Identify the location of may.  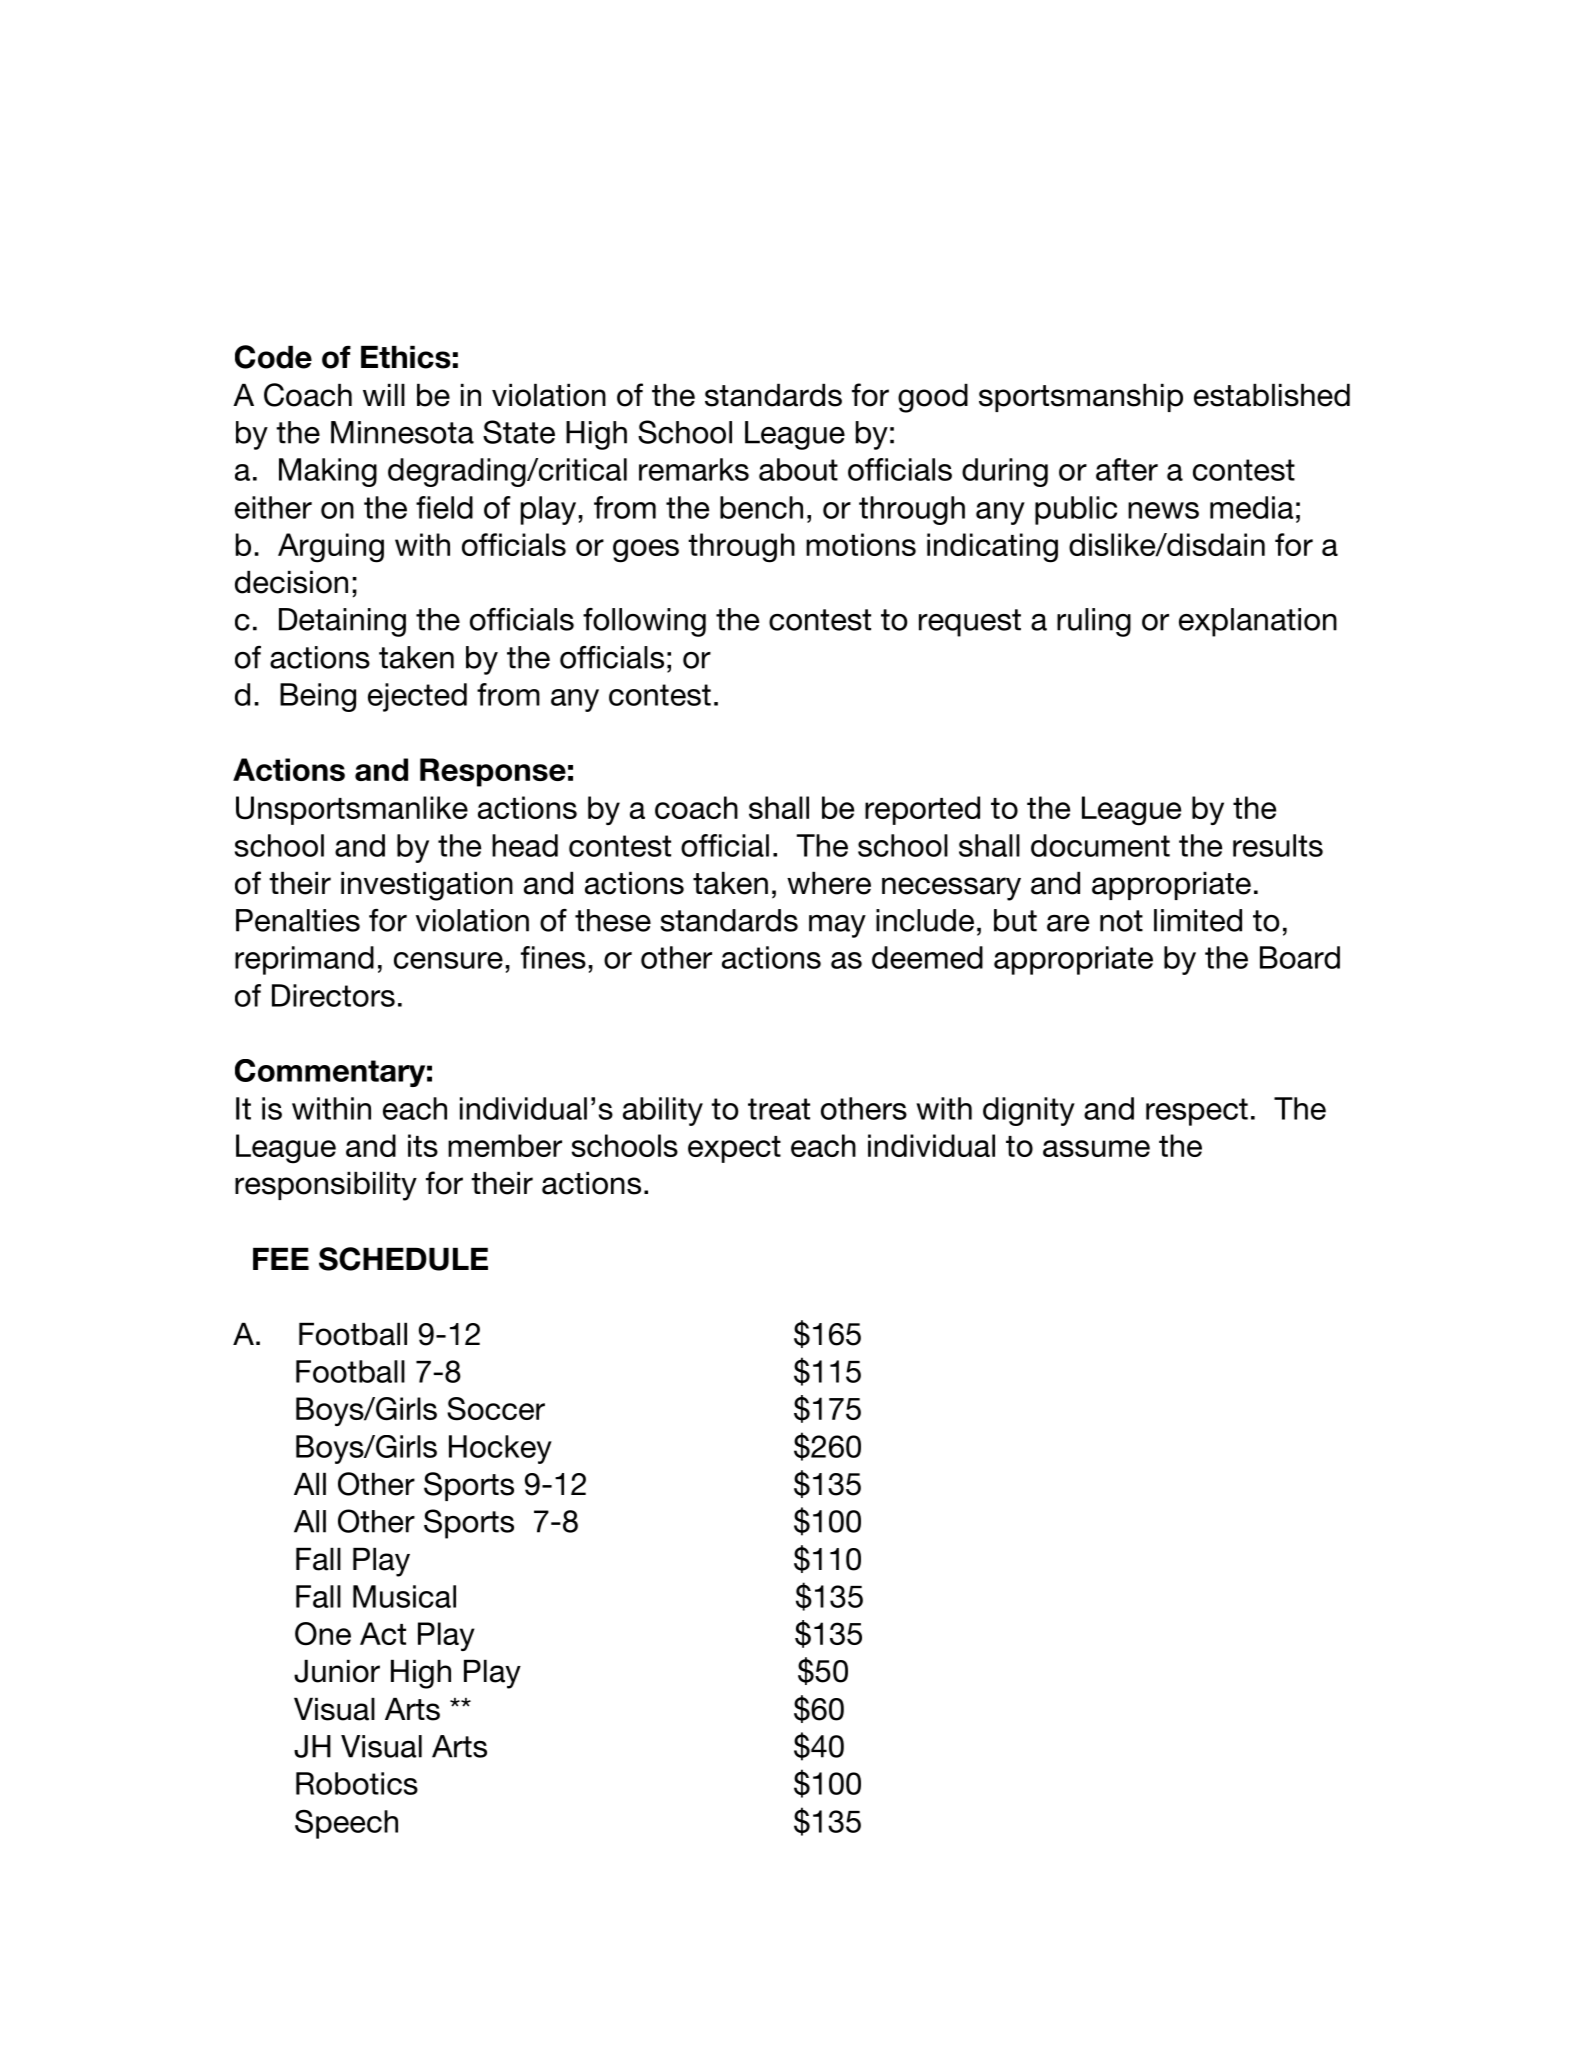
(837, 926).
